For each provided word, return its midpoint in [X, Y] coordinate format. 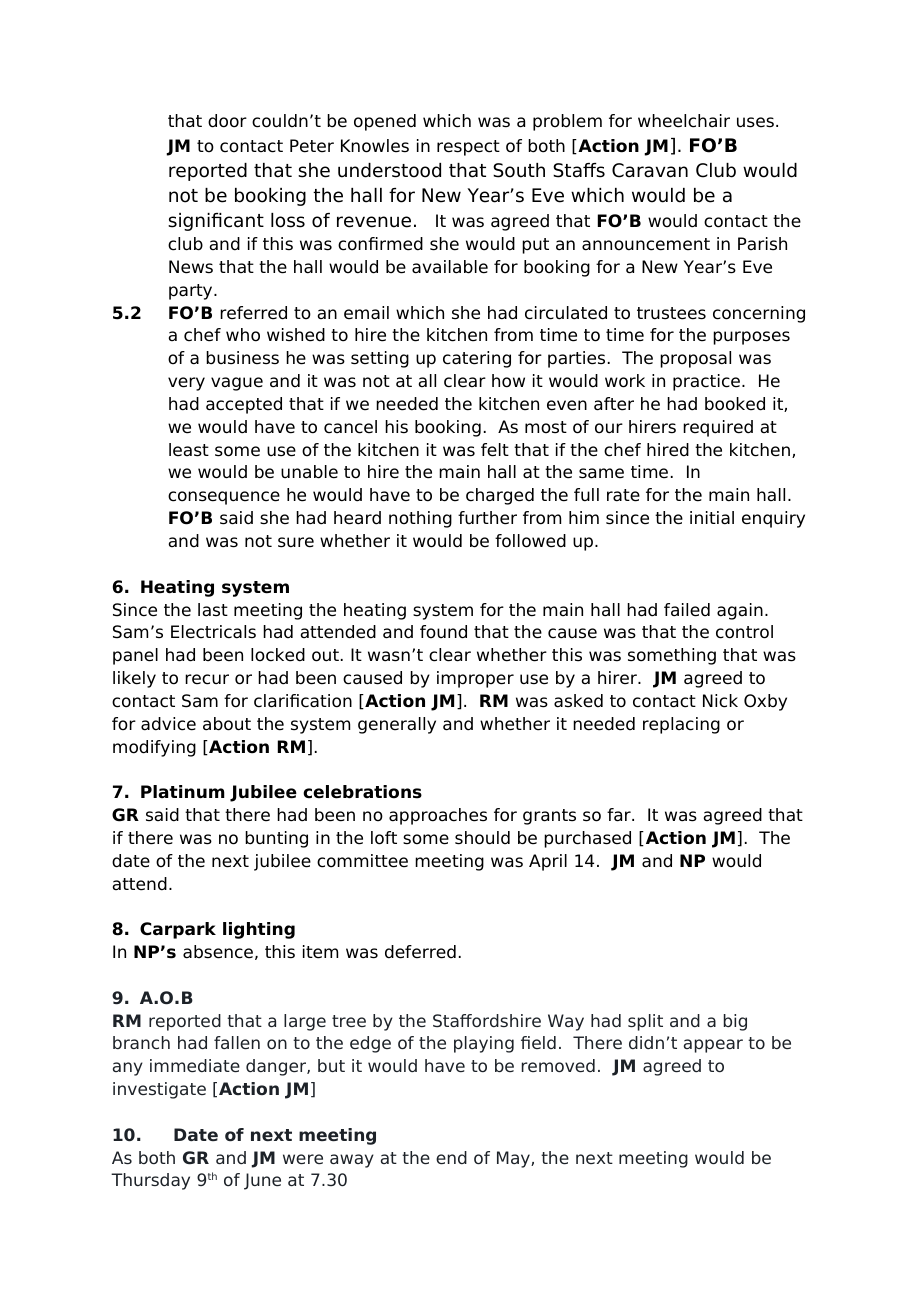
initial [712, 518]
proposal [695, 359]
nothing [420, 519]
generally [397, 725]
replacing [681, 725]
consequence [224, 498]
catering [477, 359]
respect [468, 148]
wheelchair [684, 121]
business [242, 358]
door [227, 121]
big [735, 1022]
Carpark [178, 930]
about [227, 724]
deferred [420, 952]
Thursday [150, 1181]
